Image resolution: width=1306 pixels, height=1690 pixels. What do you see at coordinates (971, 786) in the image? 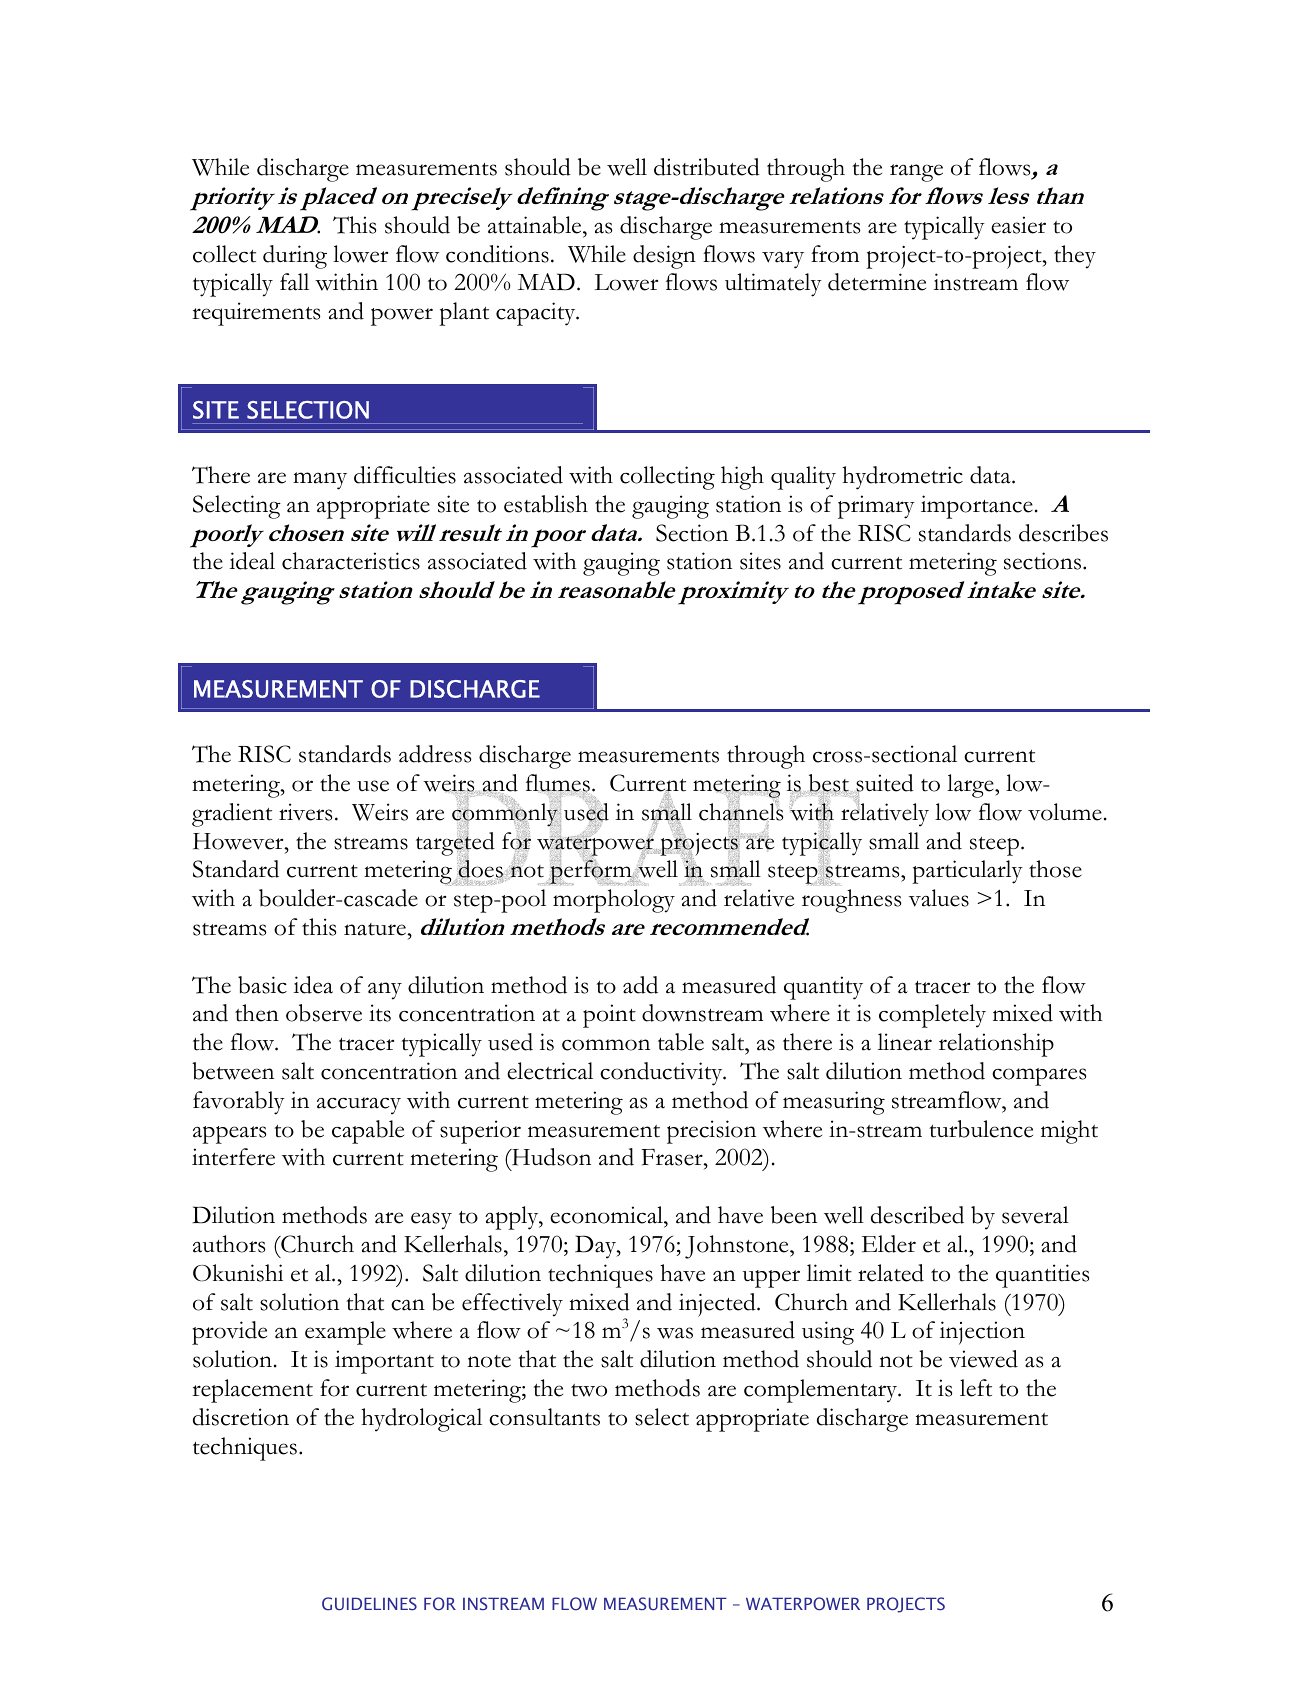
I see `large` at bounding box center [971, 786].
